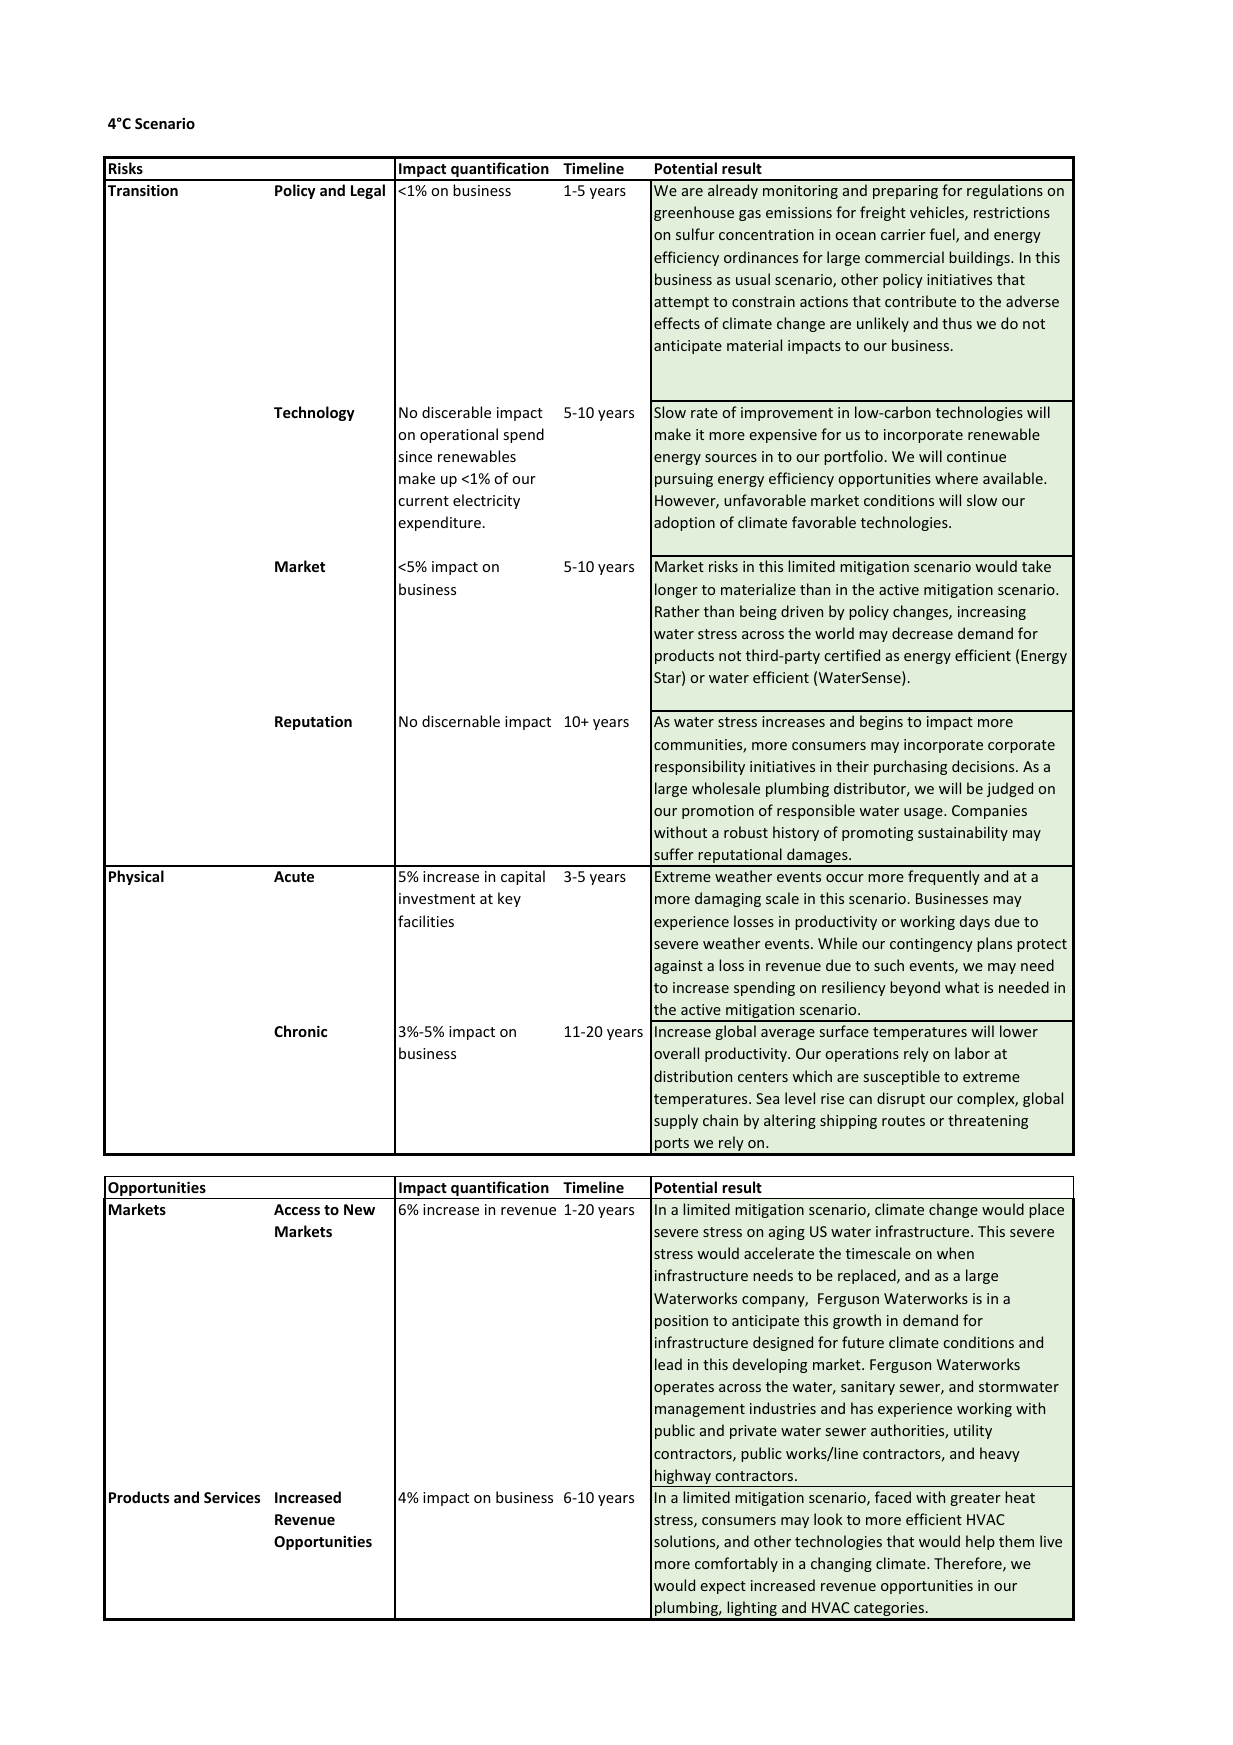 This image has width=1233, height=1745. I want to click on sulfur, so click(695, 234).
